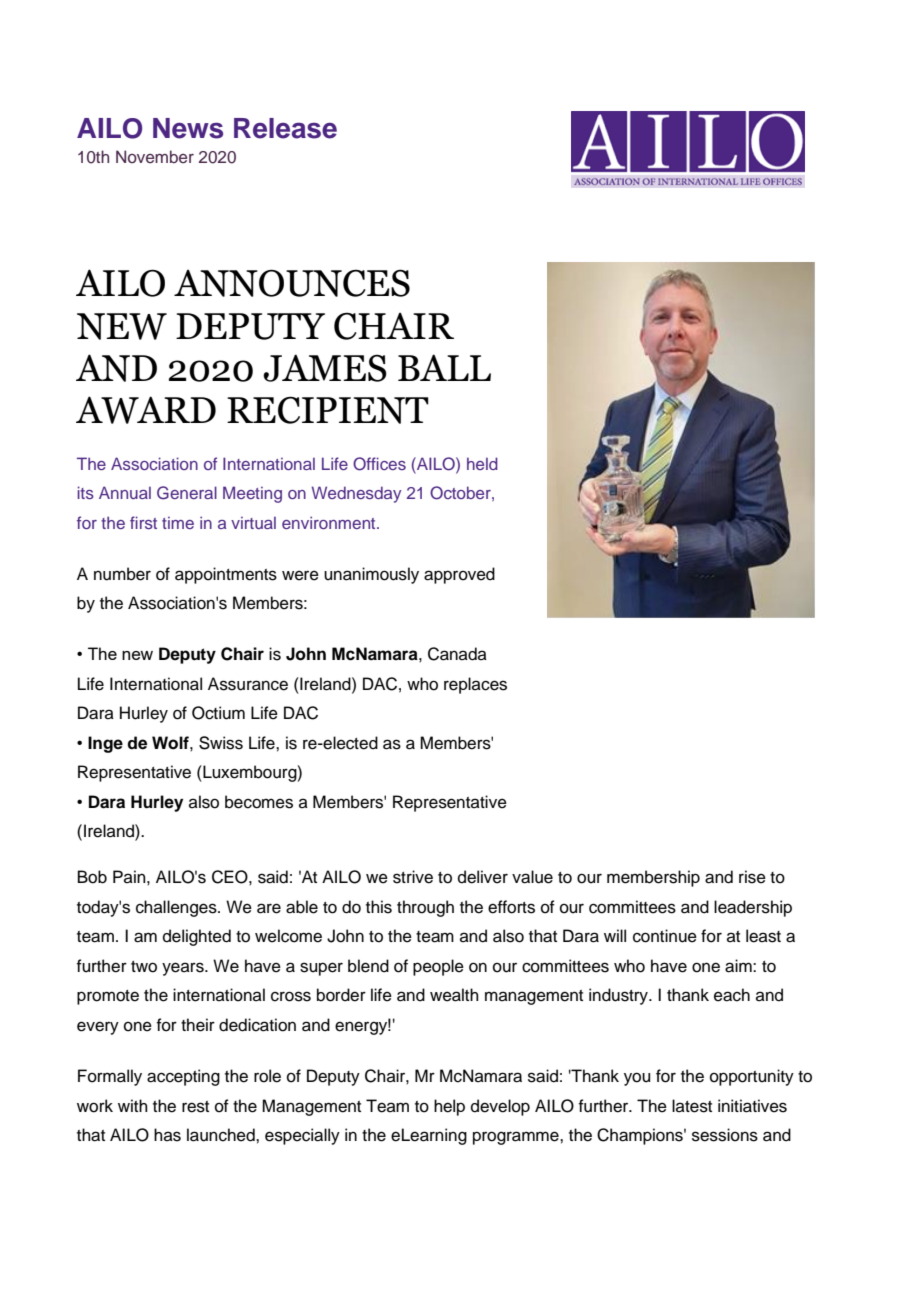  What do you see at coordinates (482, 463) in the screenshot?
I see `held` at bounding box center [482, 463].
